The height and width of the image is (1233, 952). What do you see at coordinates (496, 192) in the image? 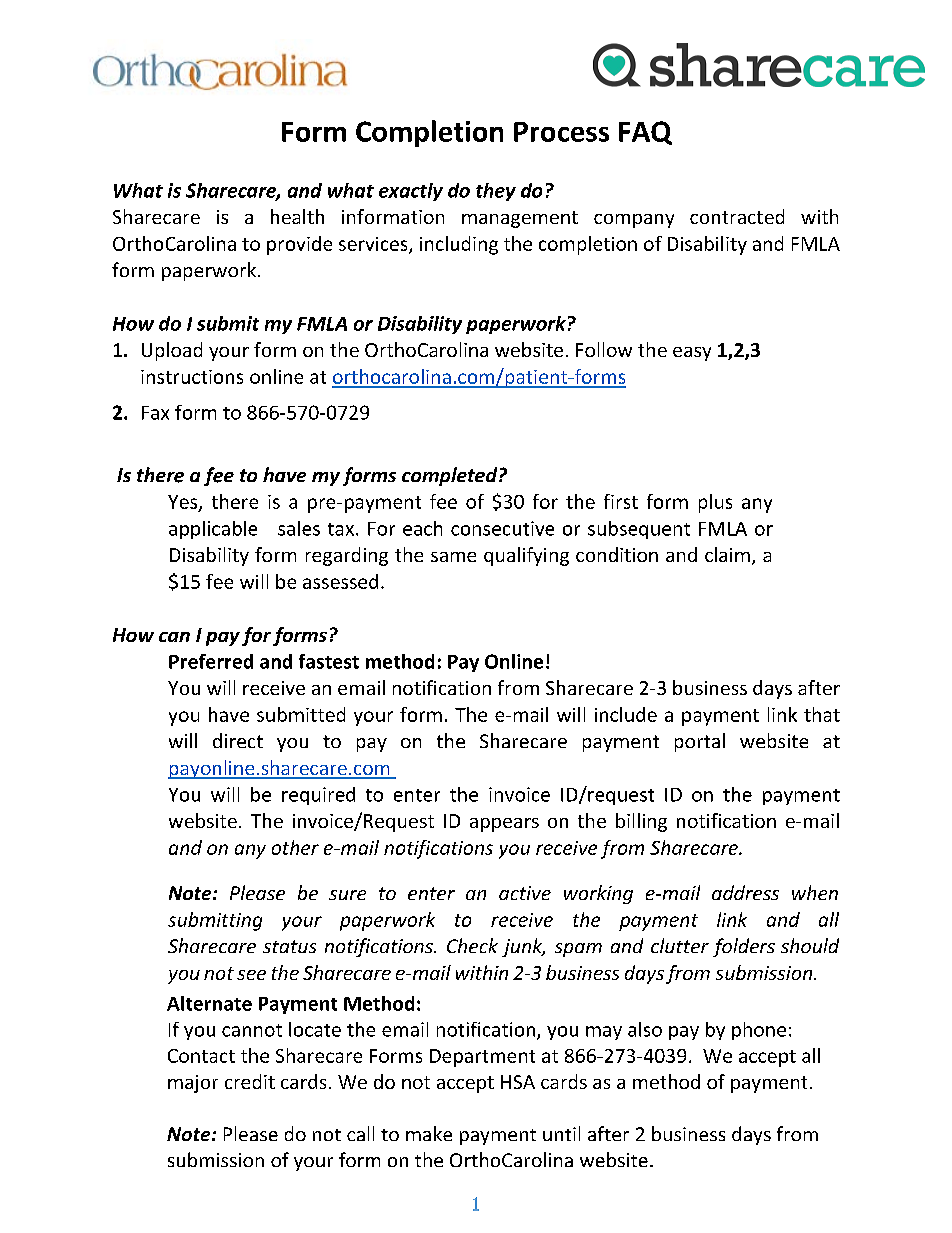
I see `they` at bounding box center [496, 192].
